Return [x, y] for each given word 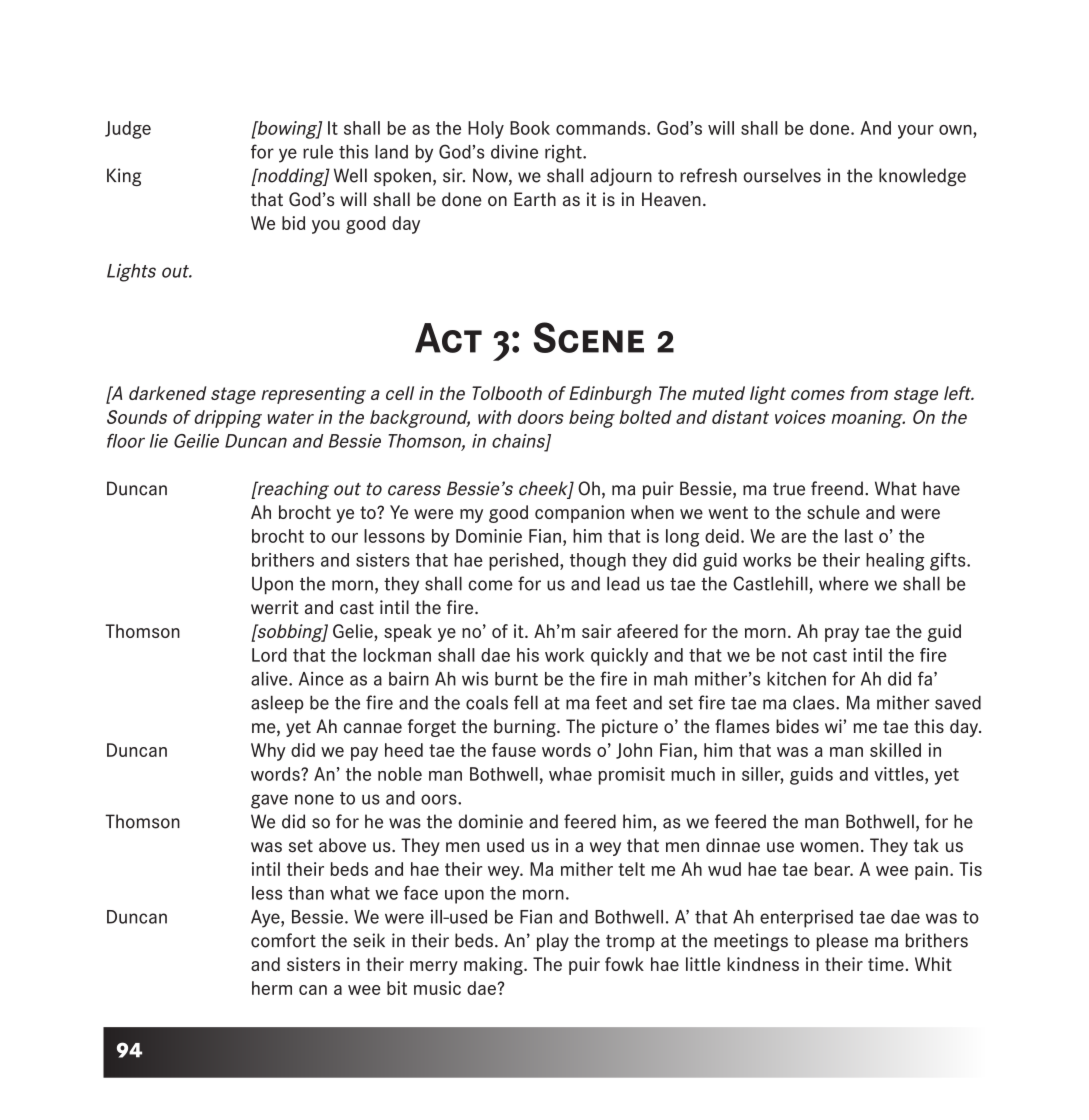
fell [526, 702]
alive [270, 679]
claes [815, 702]
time [886, 964]
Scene [588, 337]
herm [272, 988]
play [553, 942]
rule [318, 152]
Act [448, 338]
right [564, 154]
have [941, 488]
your [916, 132]
